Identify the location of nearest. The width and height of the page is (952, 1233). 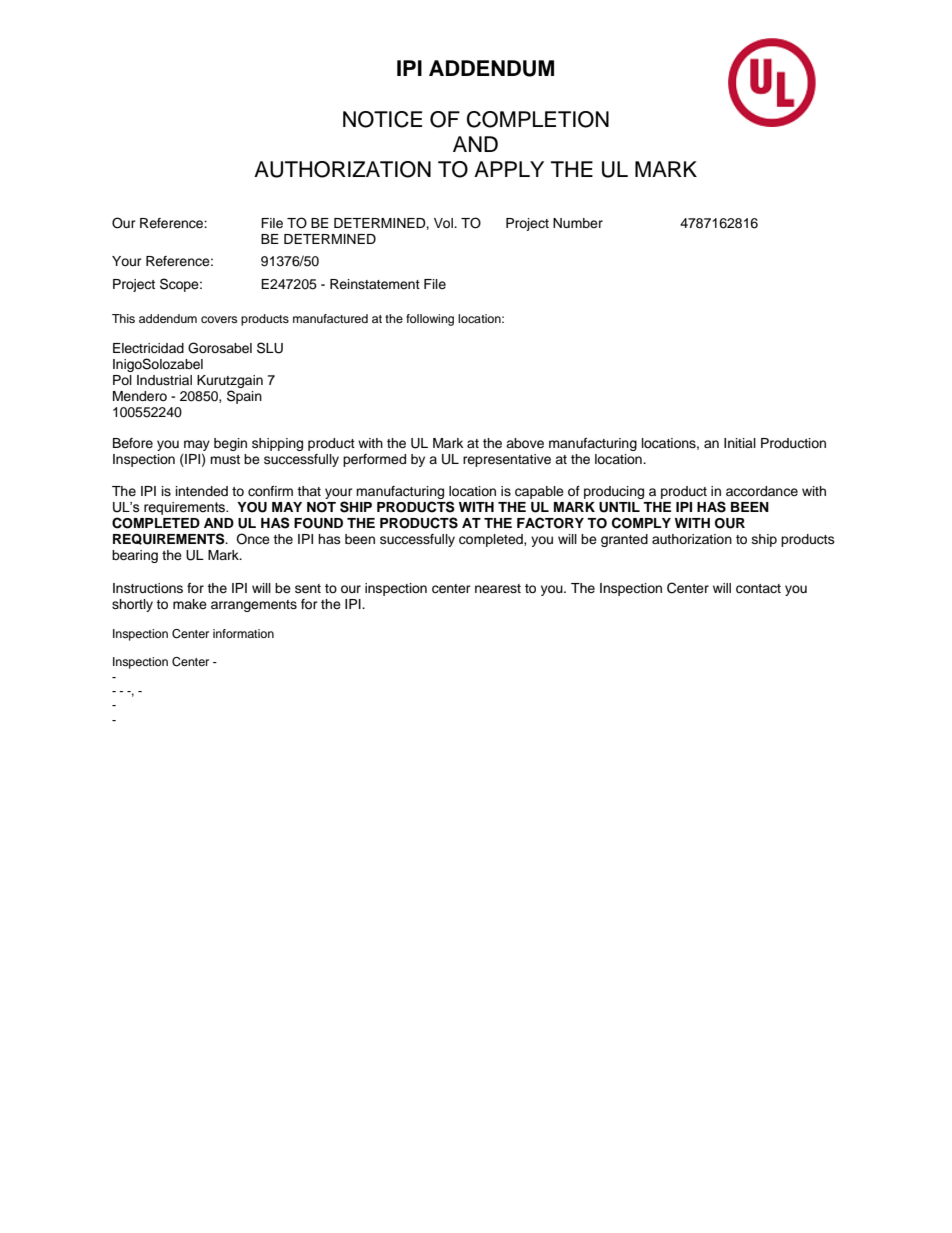
(498, 588).
